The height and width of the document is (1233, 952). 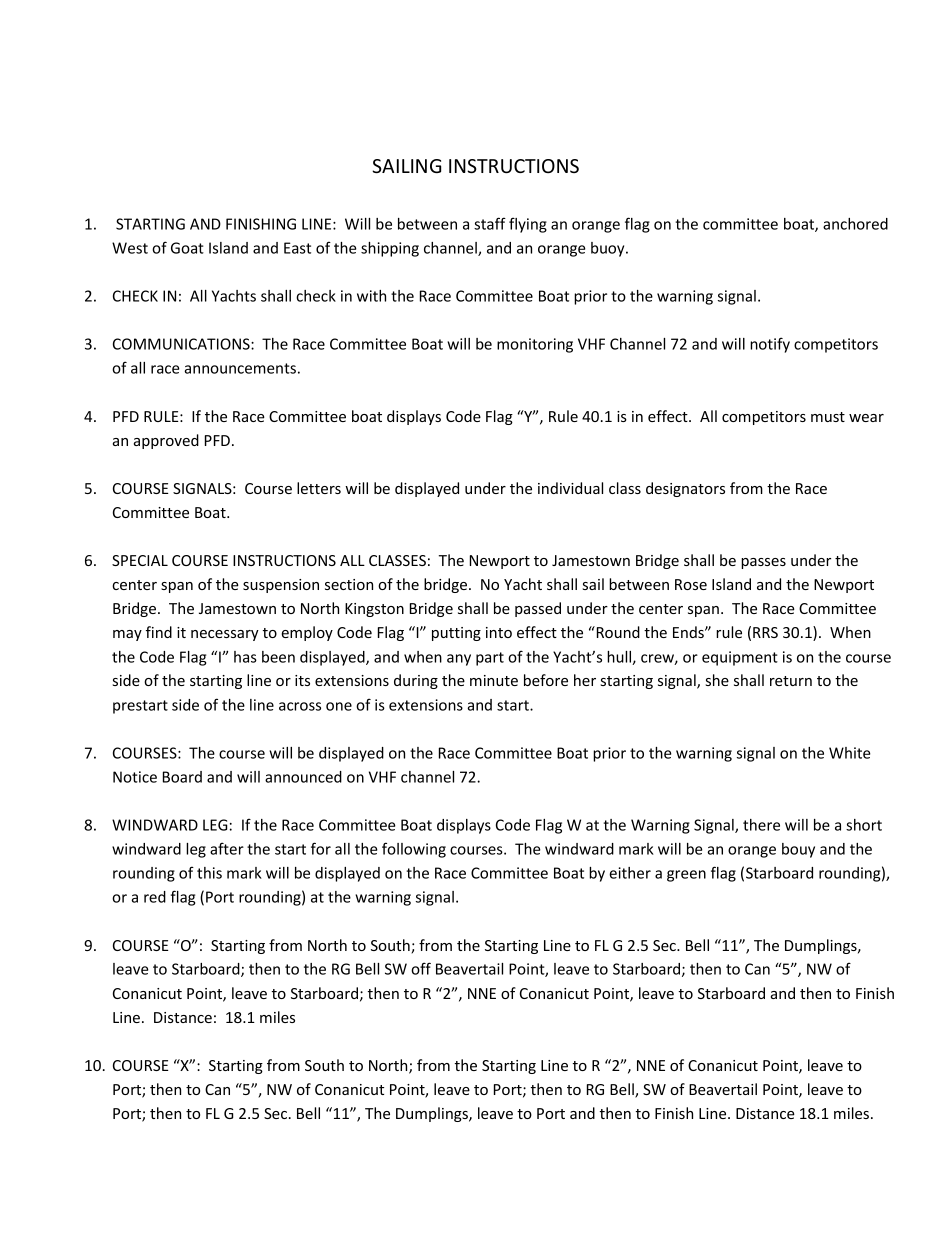 I want to click on this, so click(x=209, y=873).
